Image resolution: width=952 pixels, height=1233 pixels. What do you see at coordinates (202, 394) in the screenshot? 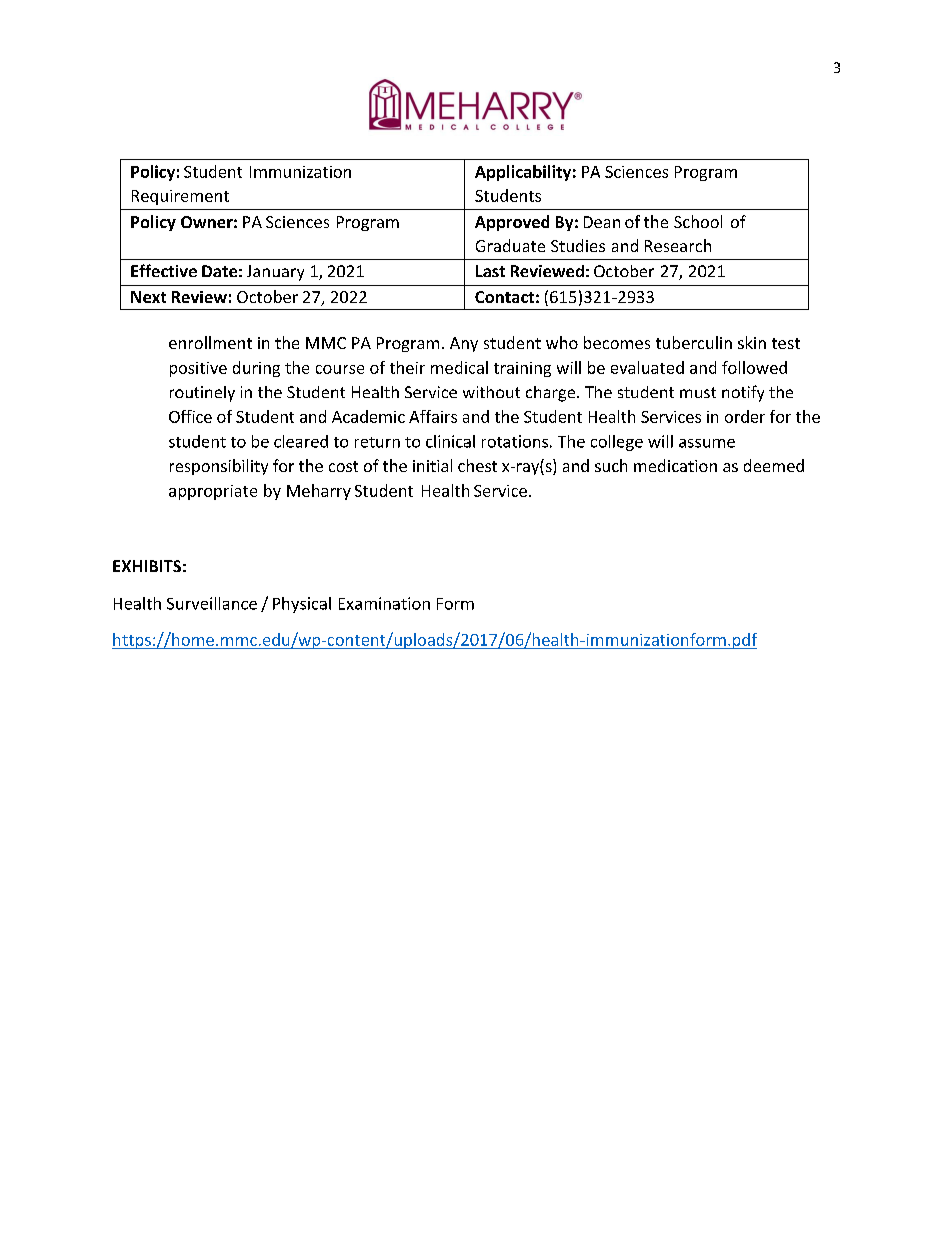
I see `routinely` at bounding box center [202, 394].
